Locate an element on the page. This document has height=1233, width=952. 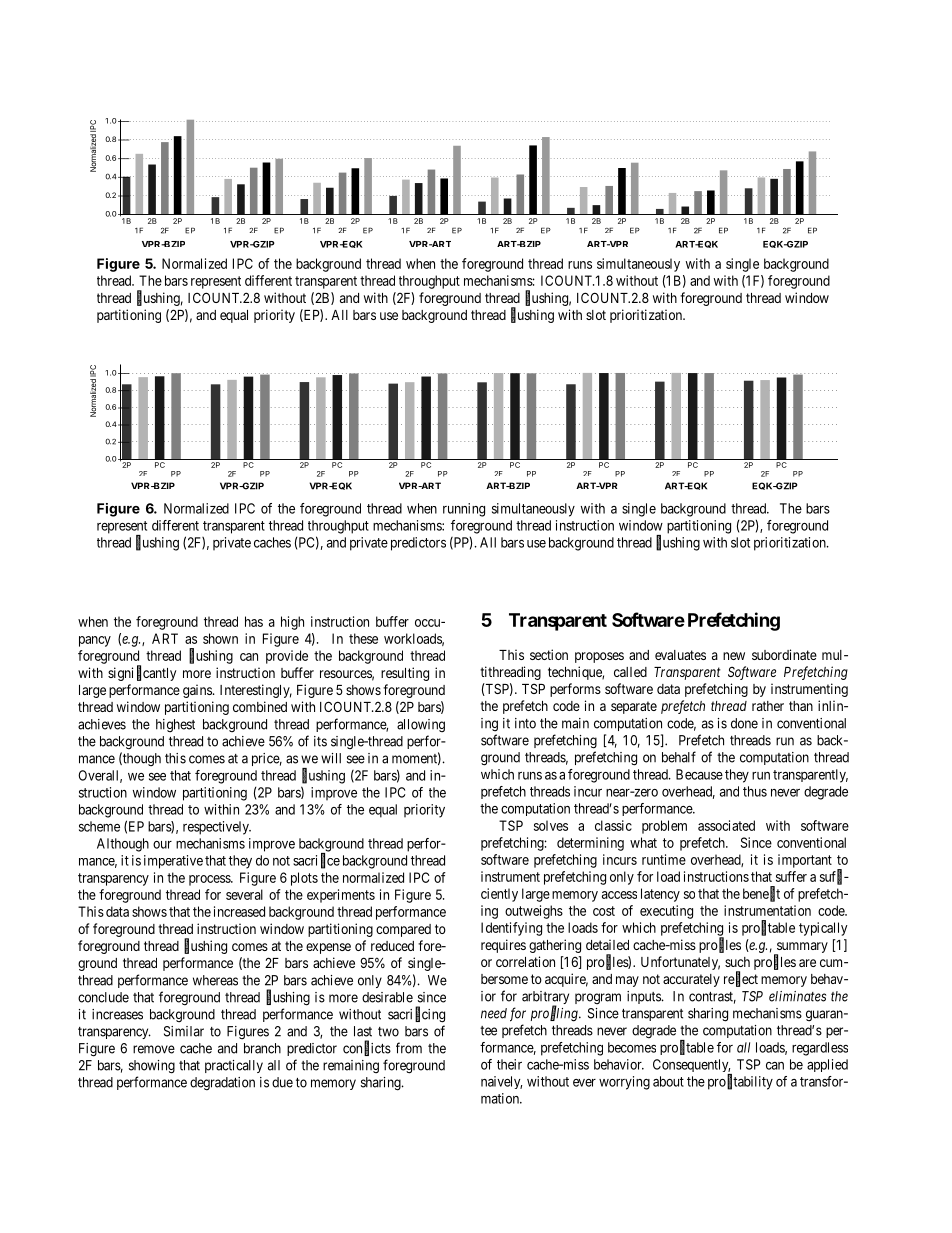
rather is located at coordinates (768, 706).
